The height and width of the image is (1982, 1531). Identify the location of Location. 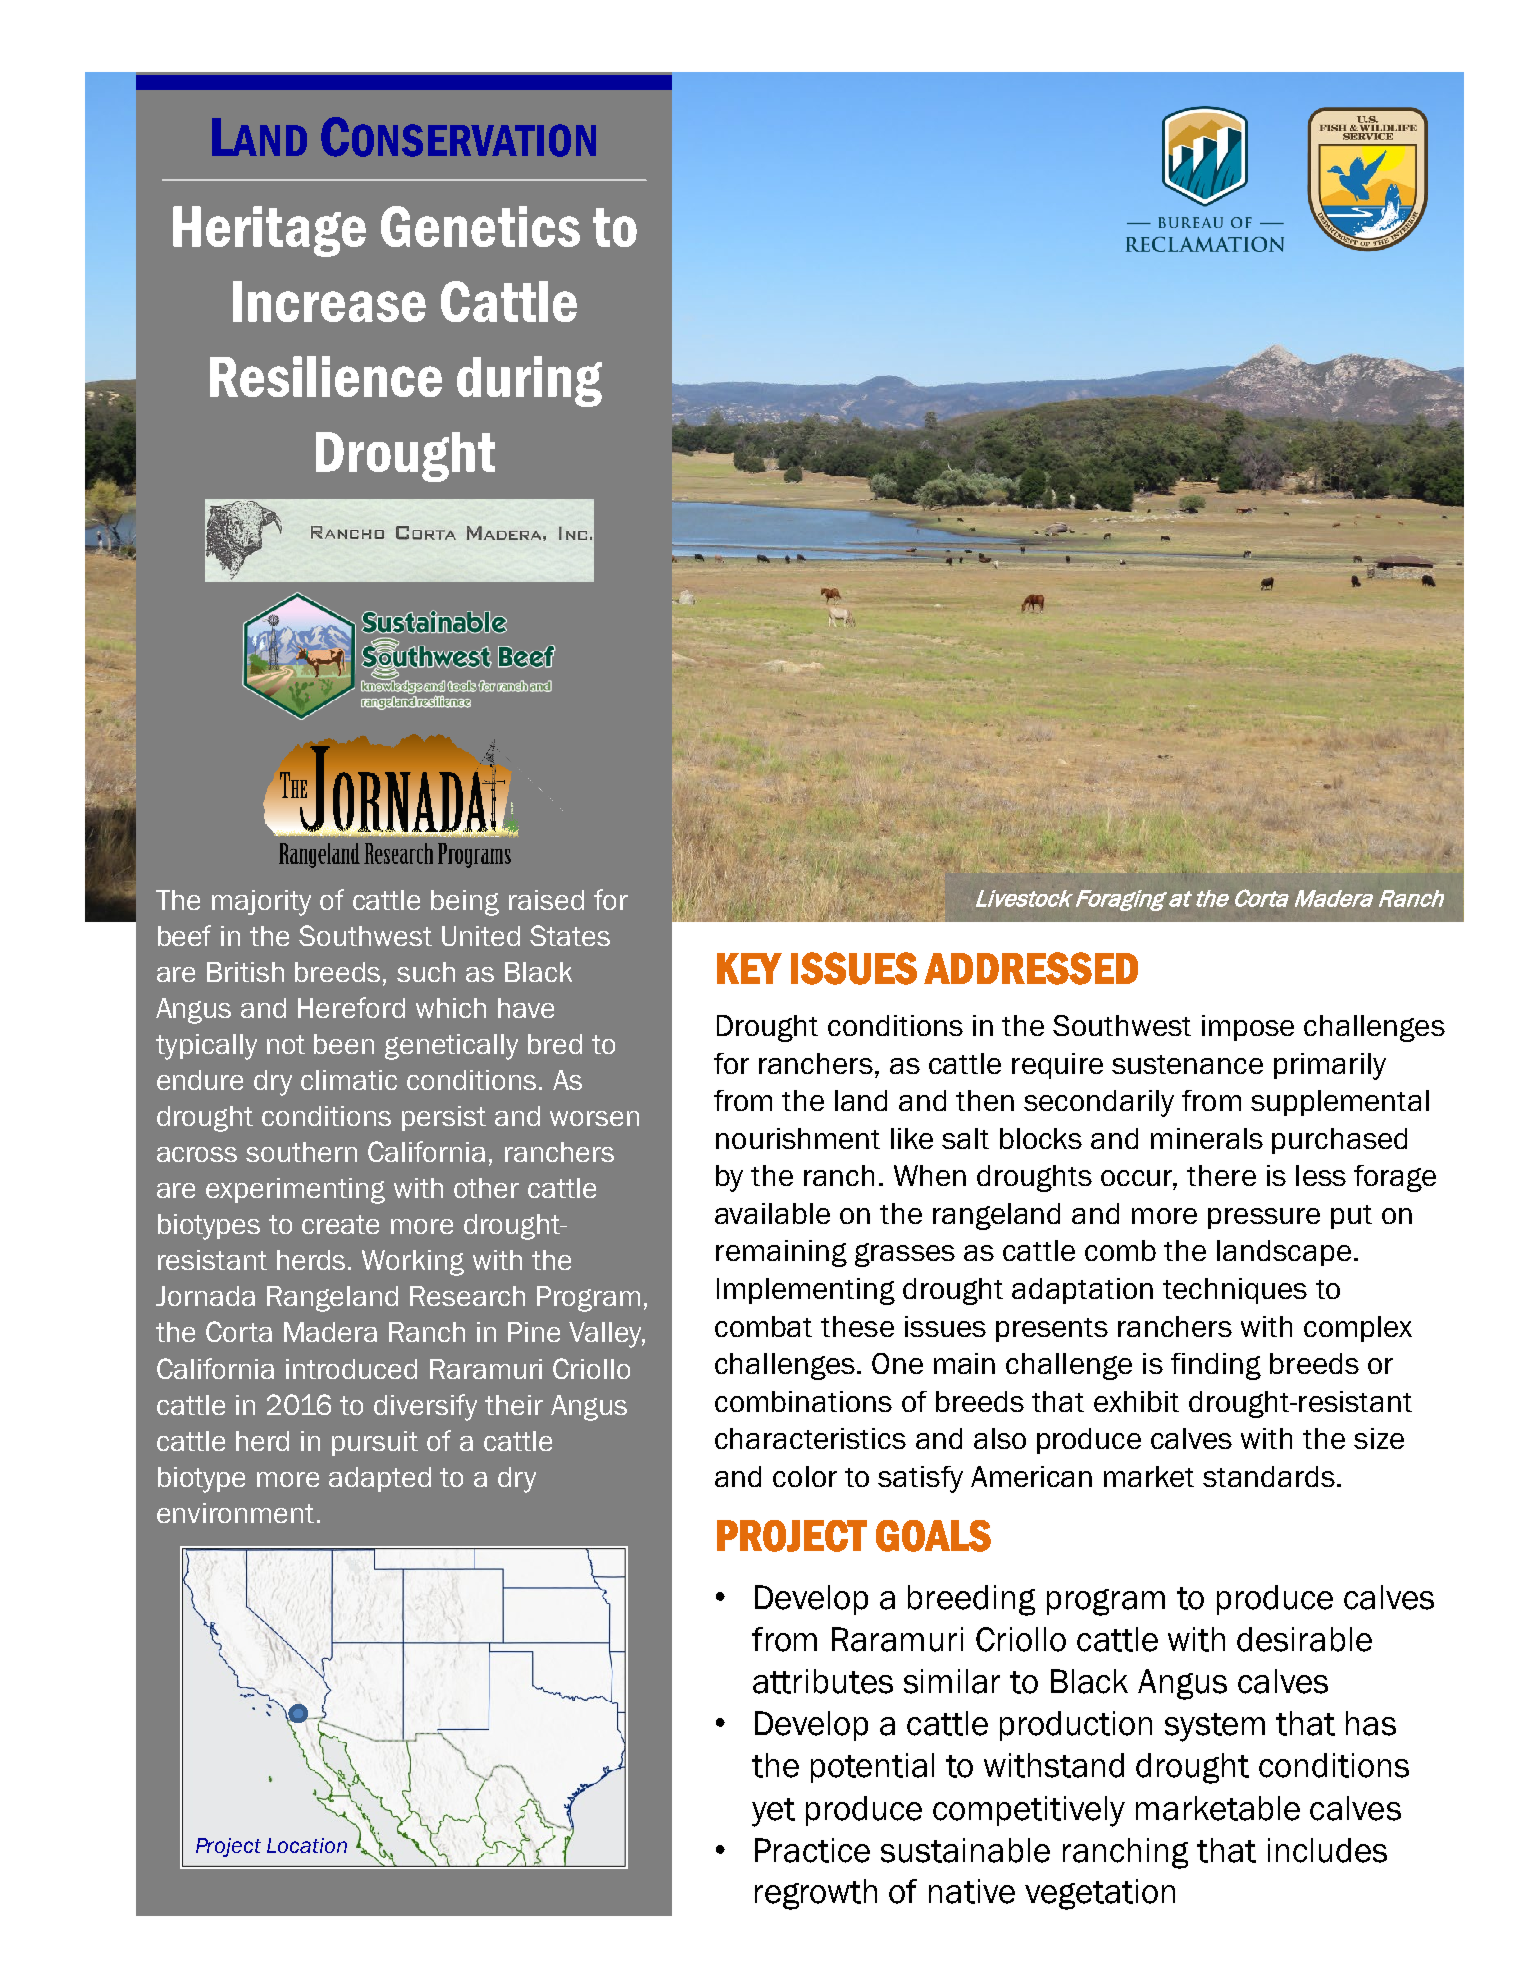
(307, 1845).
